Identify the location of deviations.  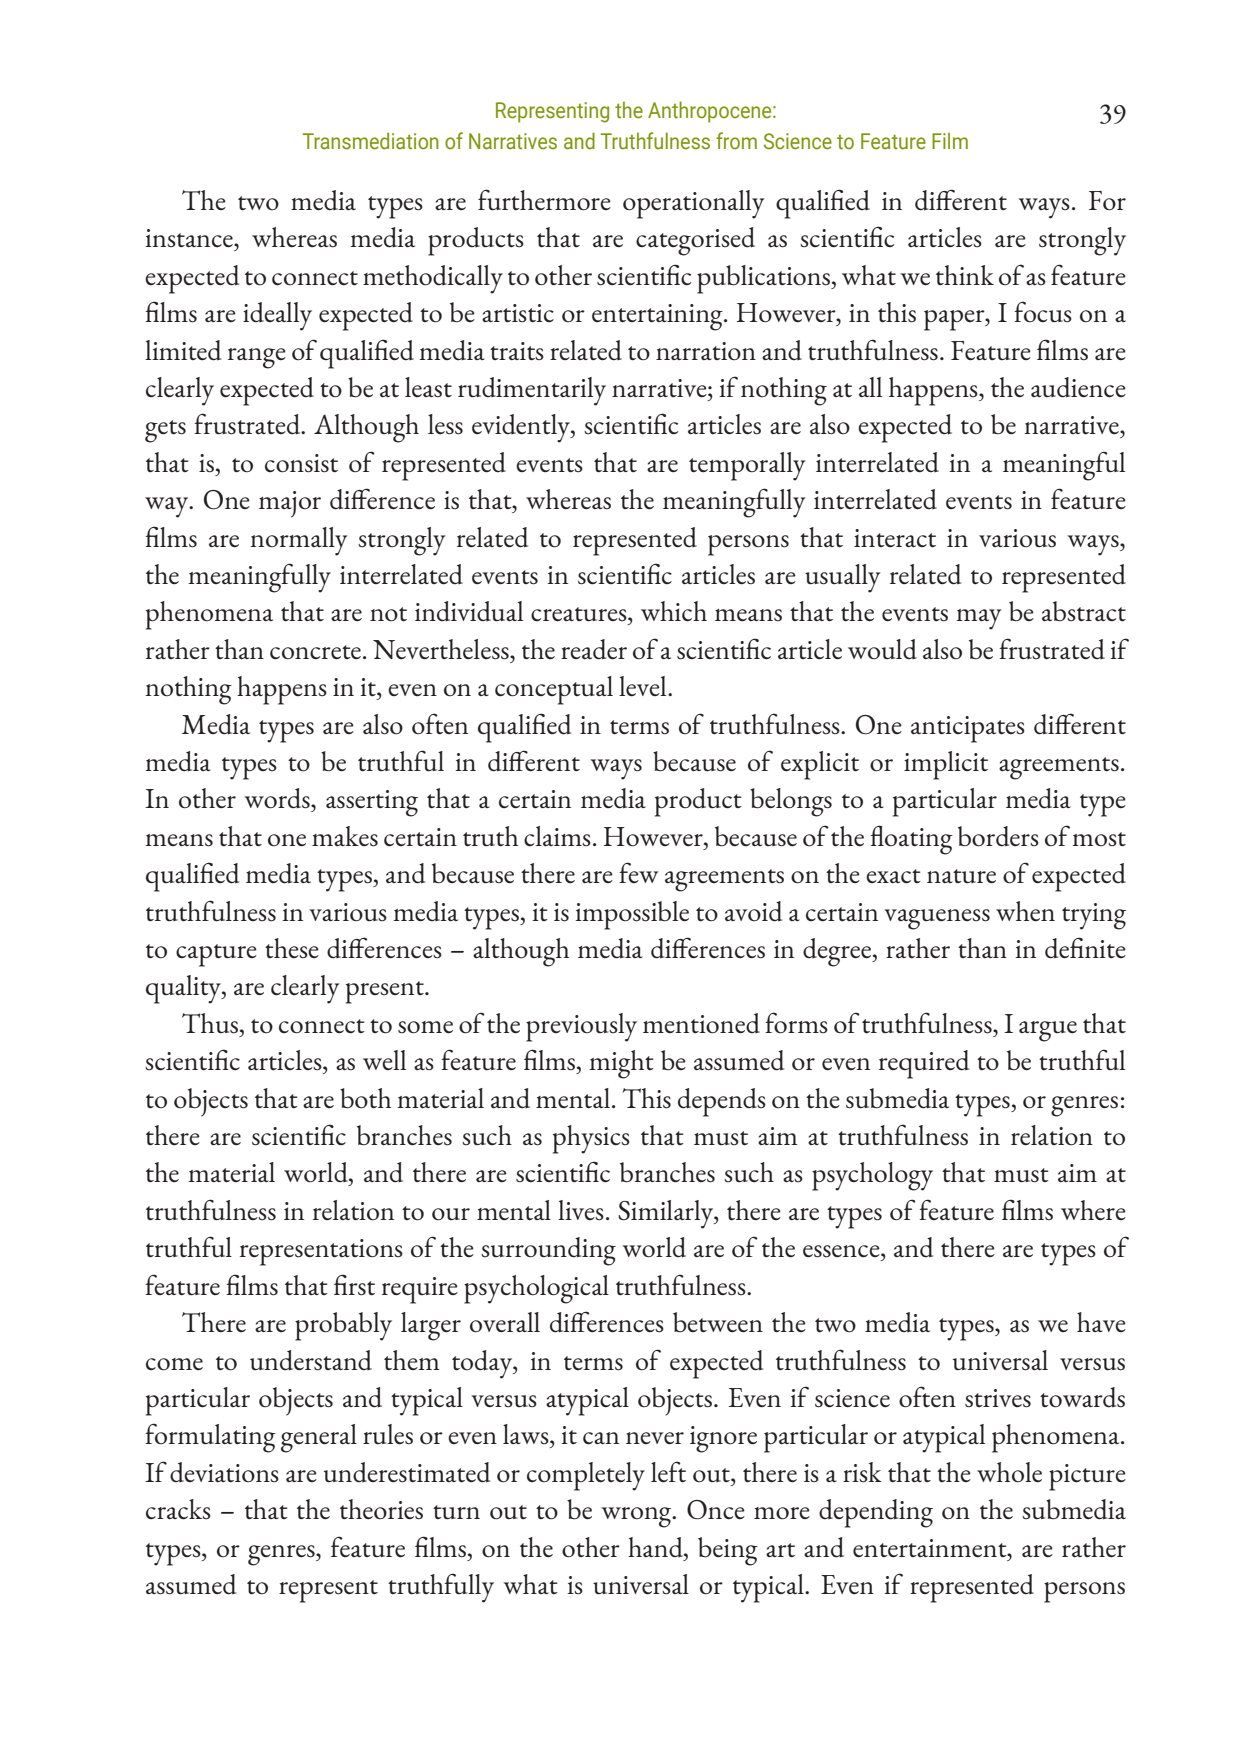
(224, 1472).
